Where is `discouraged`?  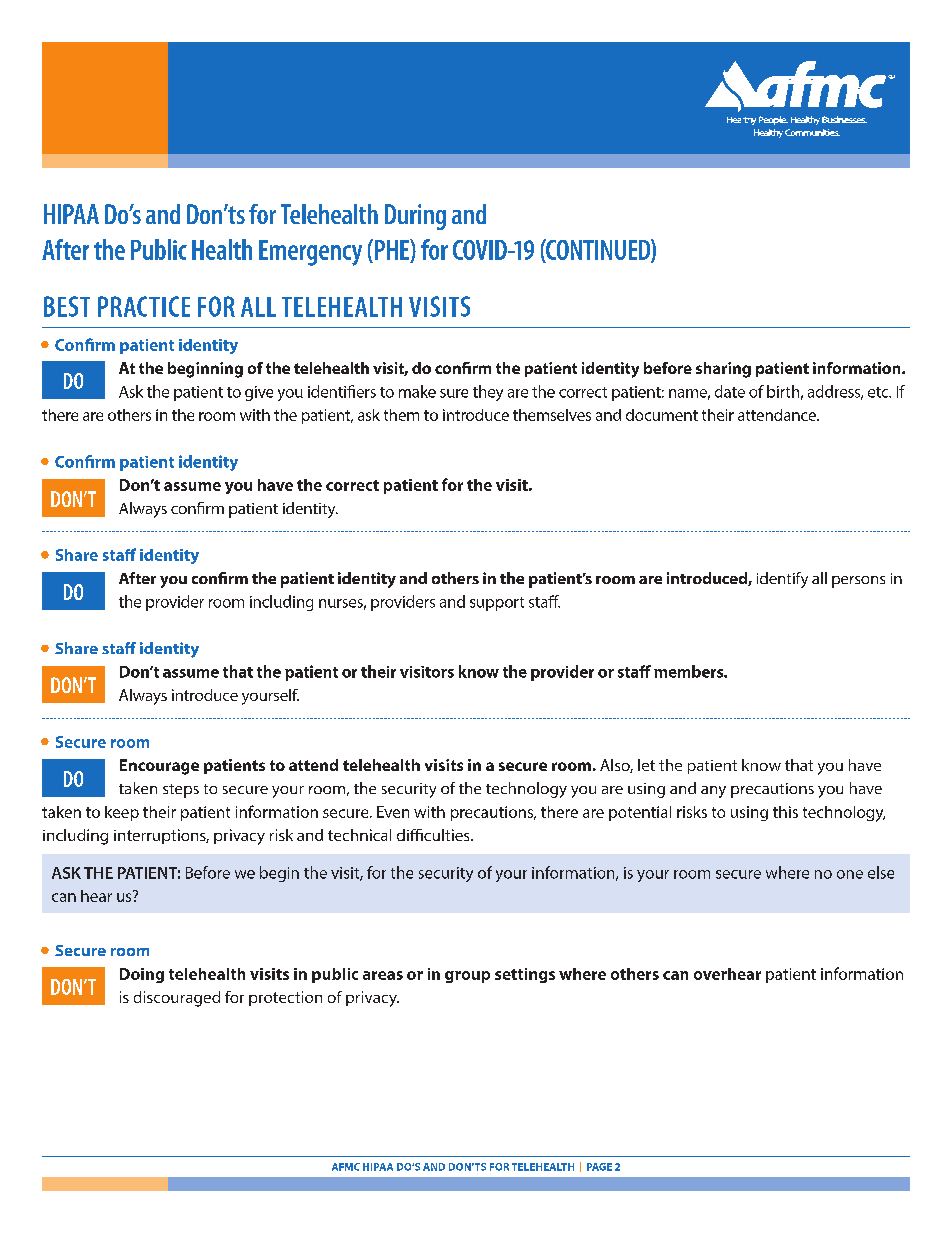 discouraged is located at coordinates (177, 999).
